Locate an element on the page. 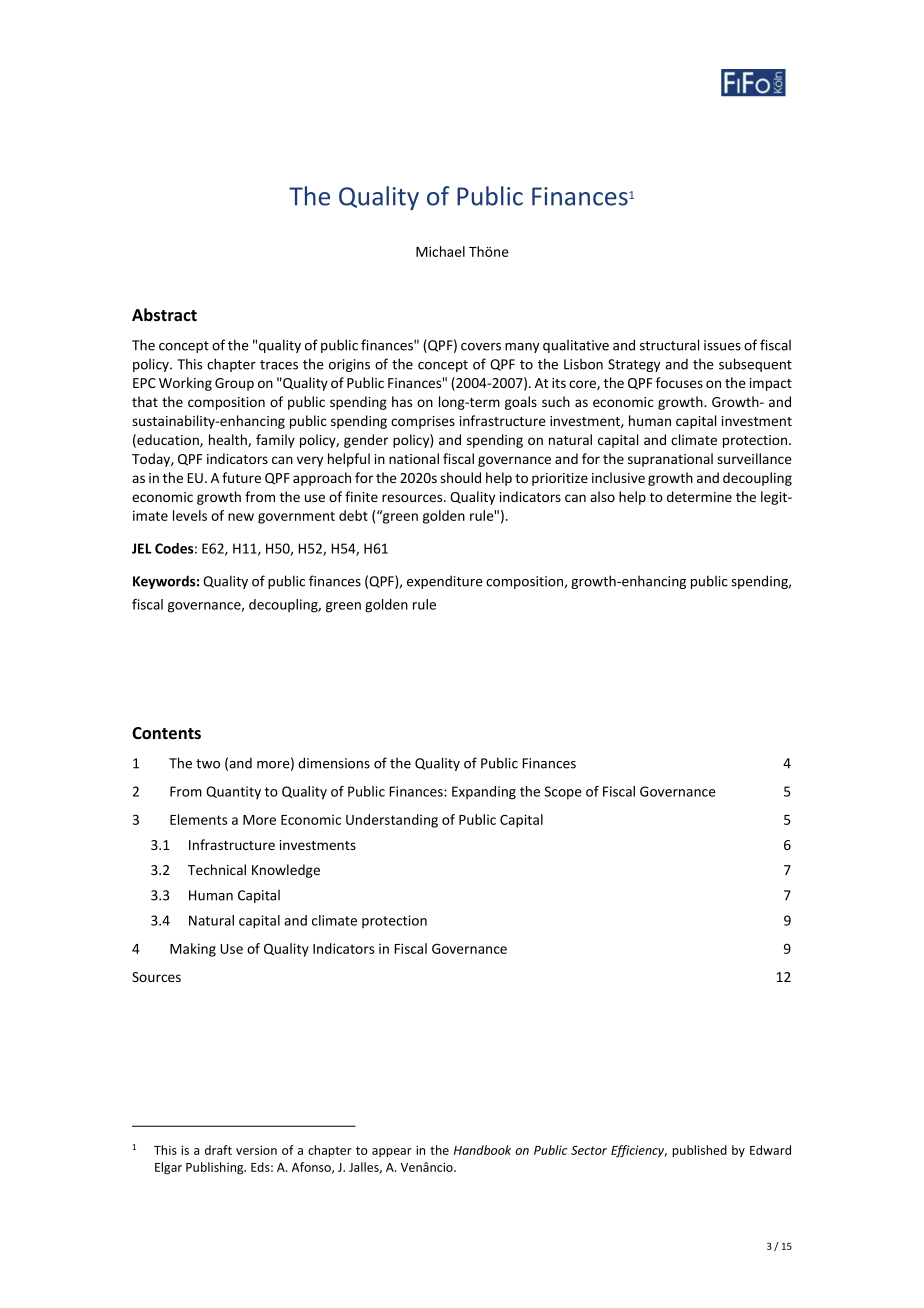  Contents is located at coordinates (166, 733).
